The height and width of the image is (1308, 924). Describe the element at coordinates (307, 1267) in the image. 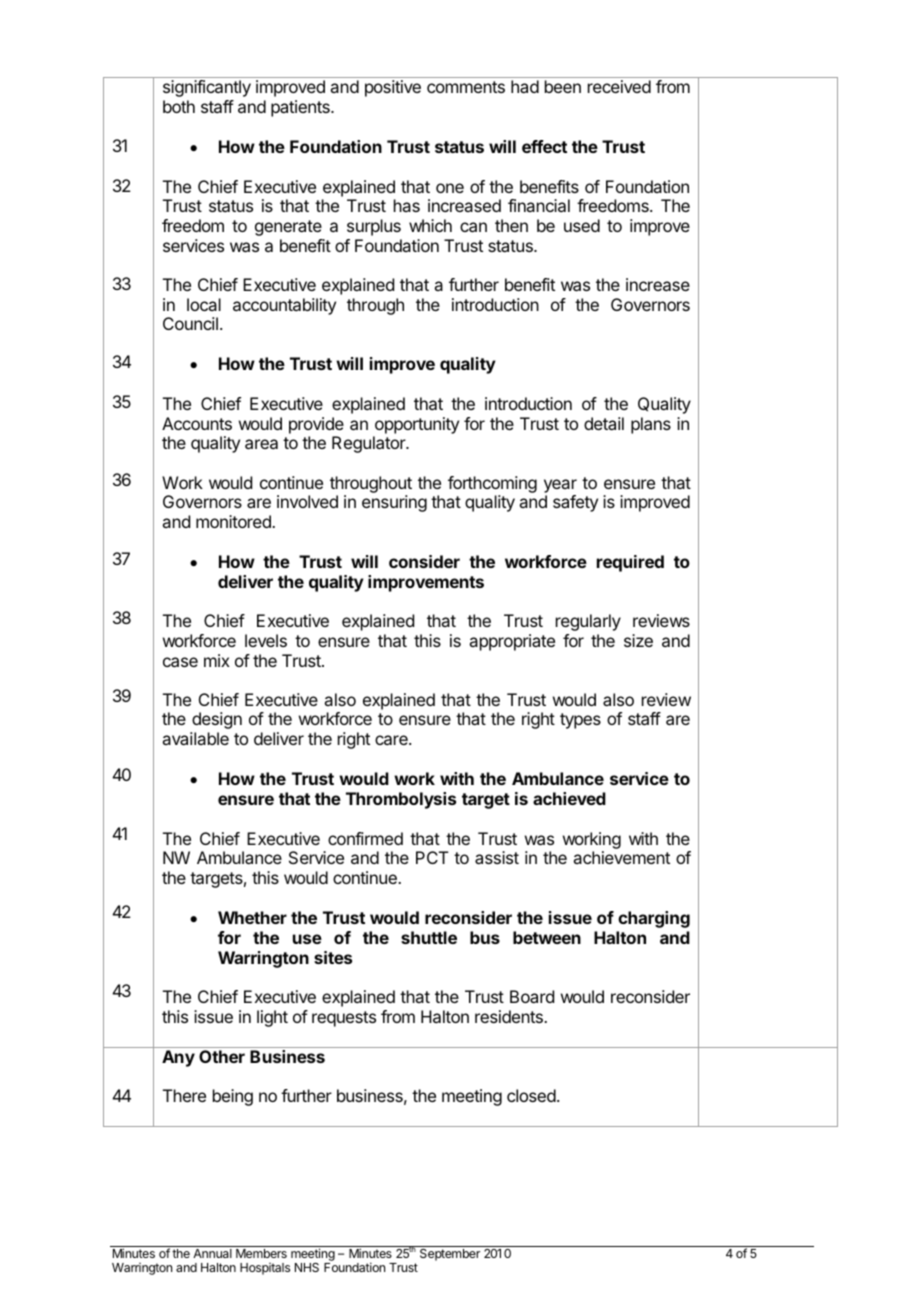

I see `NHS` at that location.
